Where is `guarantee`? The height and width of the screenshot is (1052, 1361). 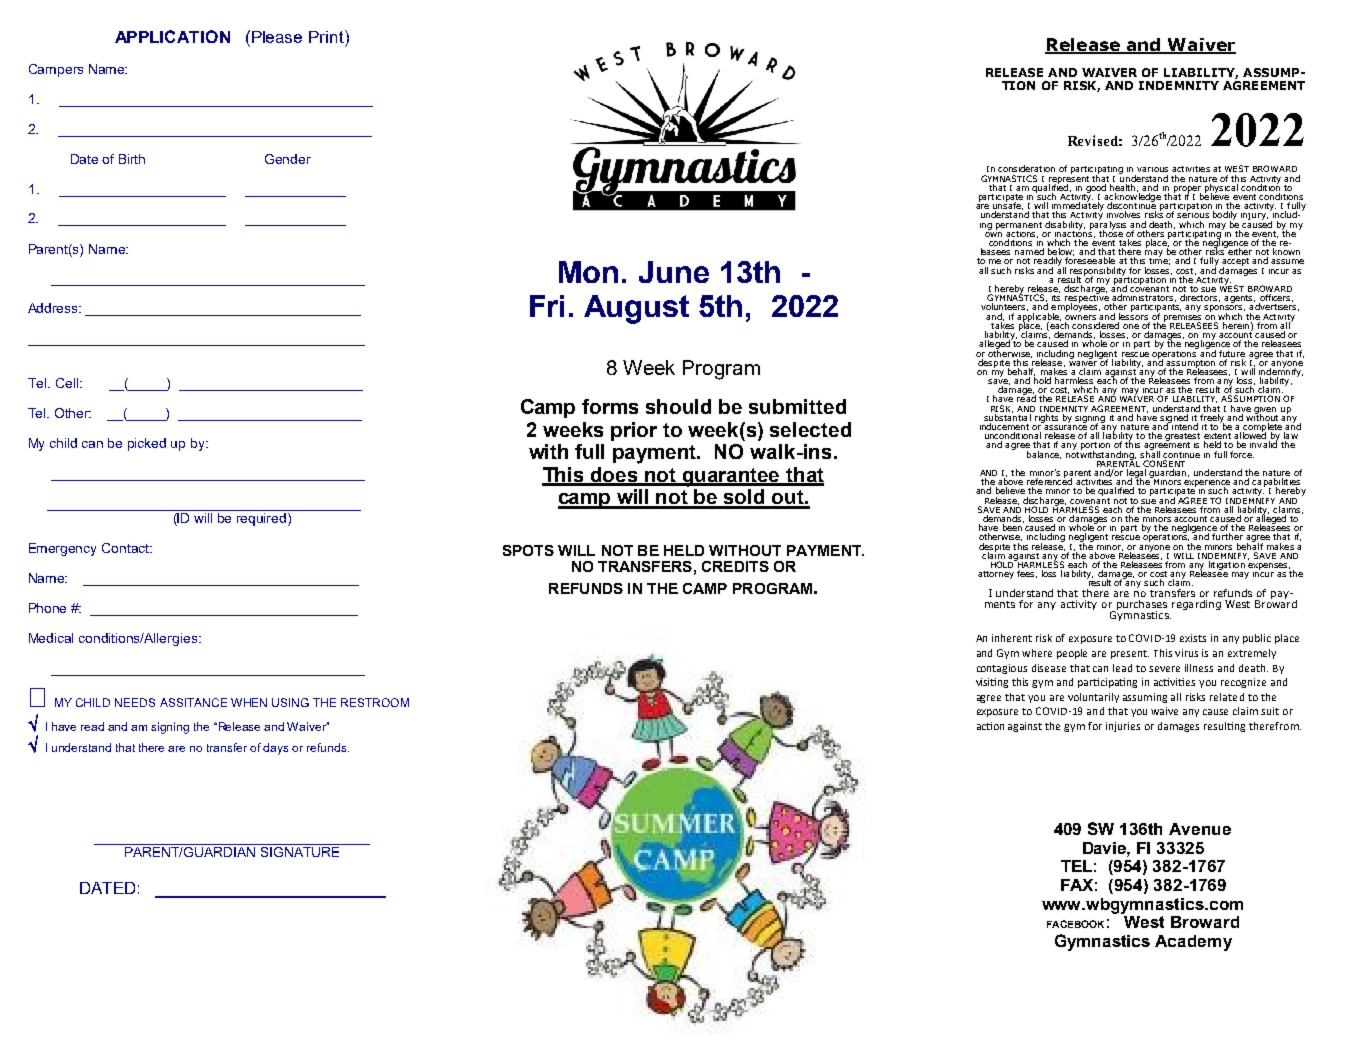
guarantee is located at coordinates (732, 477).
